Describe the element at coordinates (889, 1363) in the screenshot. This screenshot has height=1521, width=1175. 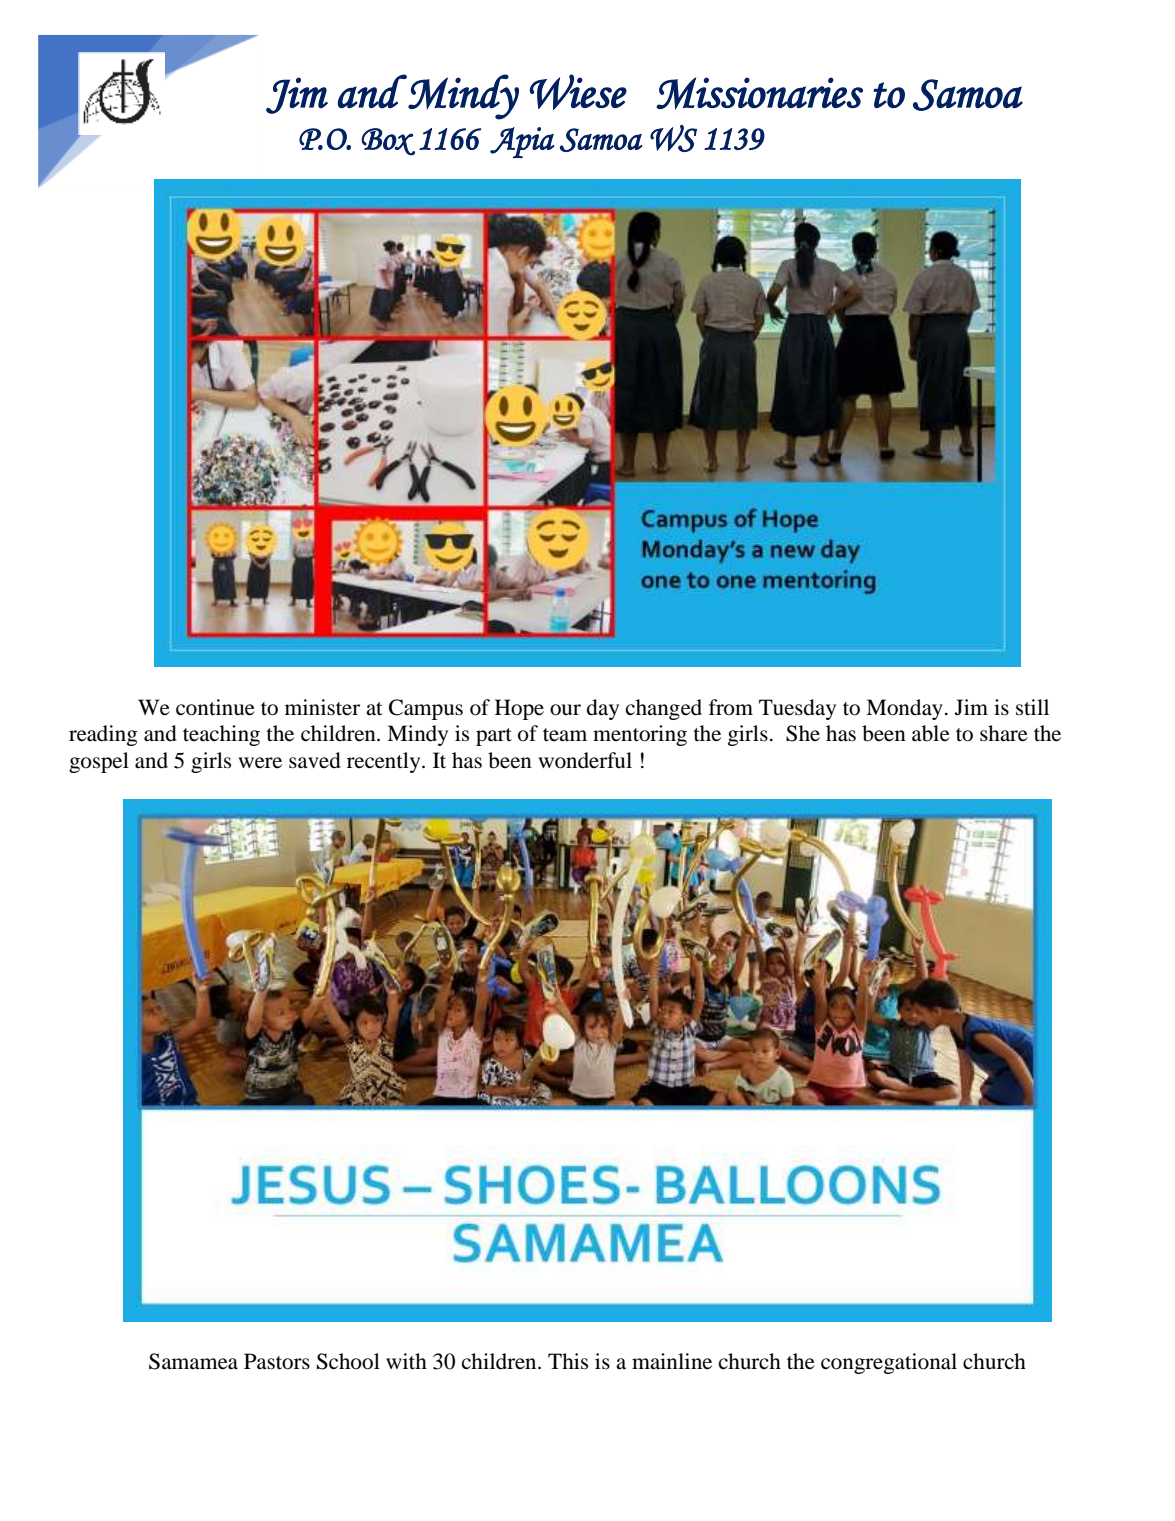
I see `congregational` at that location.
